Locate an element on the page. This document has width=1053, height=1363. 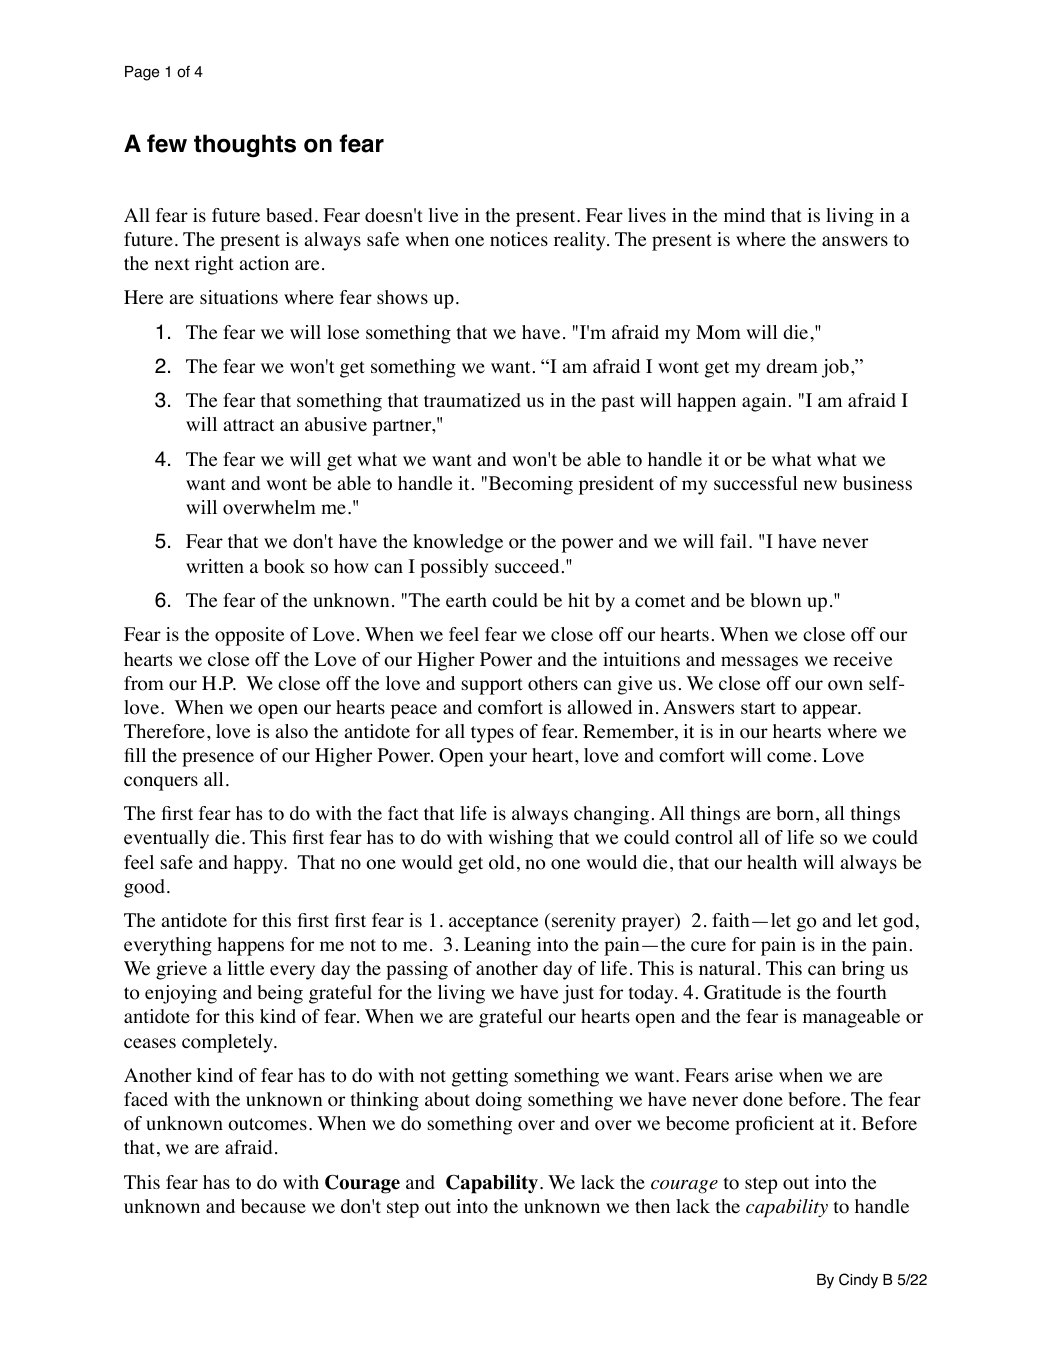
mind is located at coordinates (744, 215).
